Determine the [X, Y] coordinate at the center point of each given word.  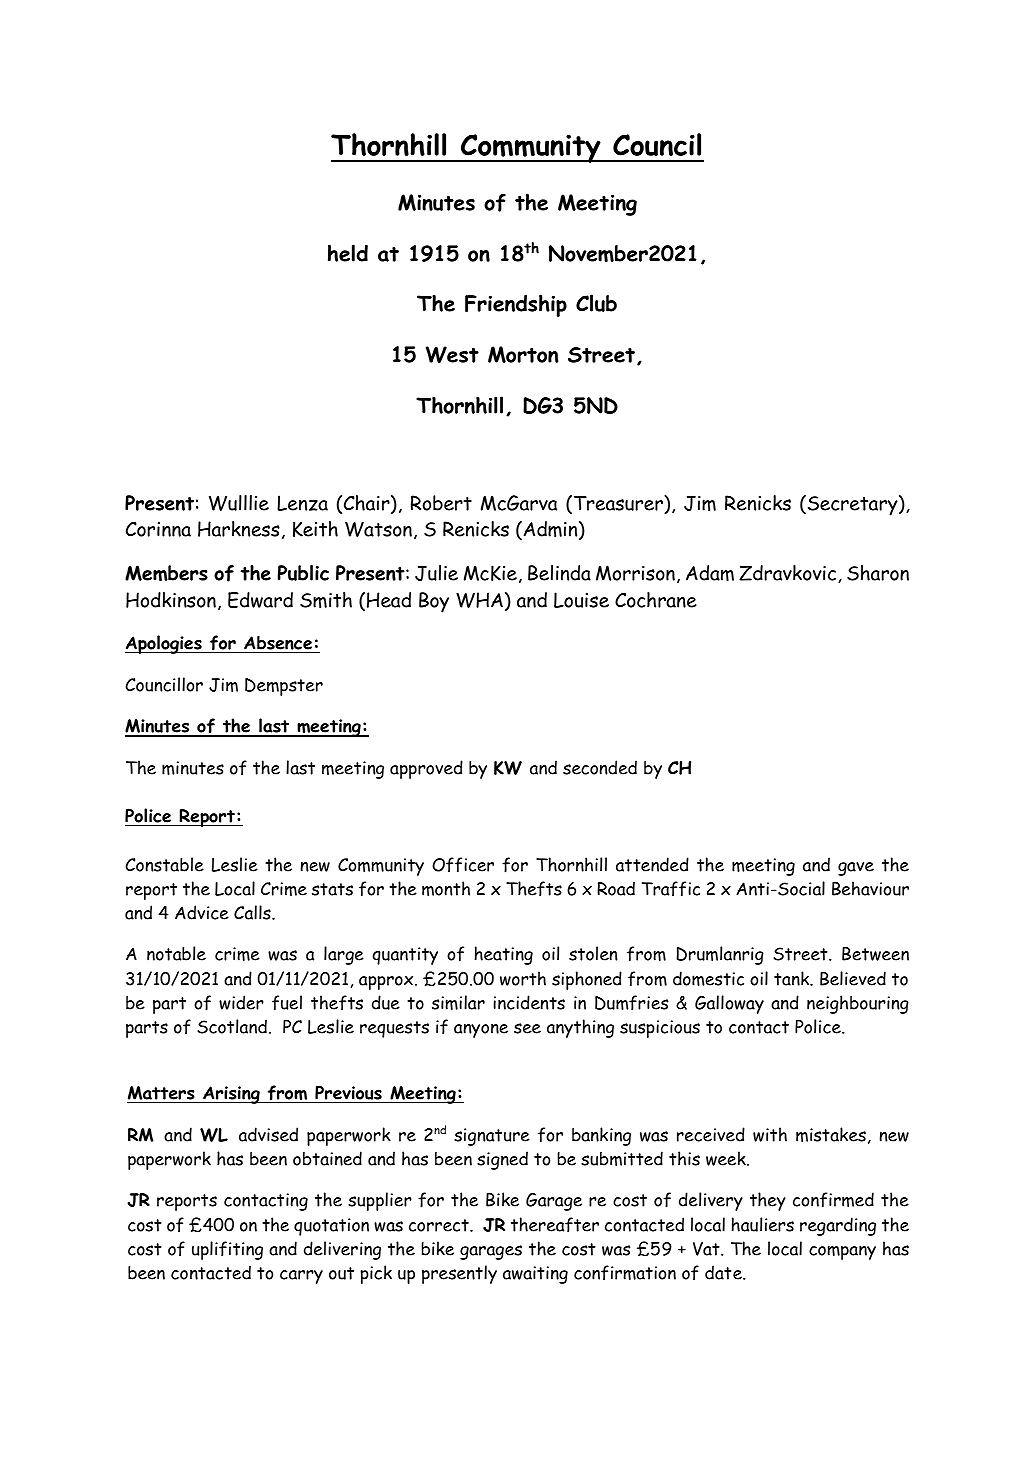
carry [301, 1277]
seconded [600, 767]
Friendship [516, 305]
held [348, 253]
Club [596, 303]
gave [856, 869]
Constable [164, 864]
